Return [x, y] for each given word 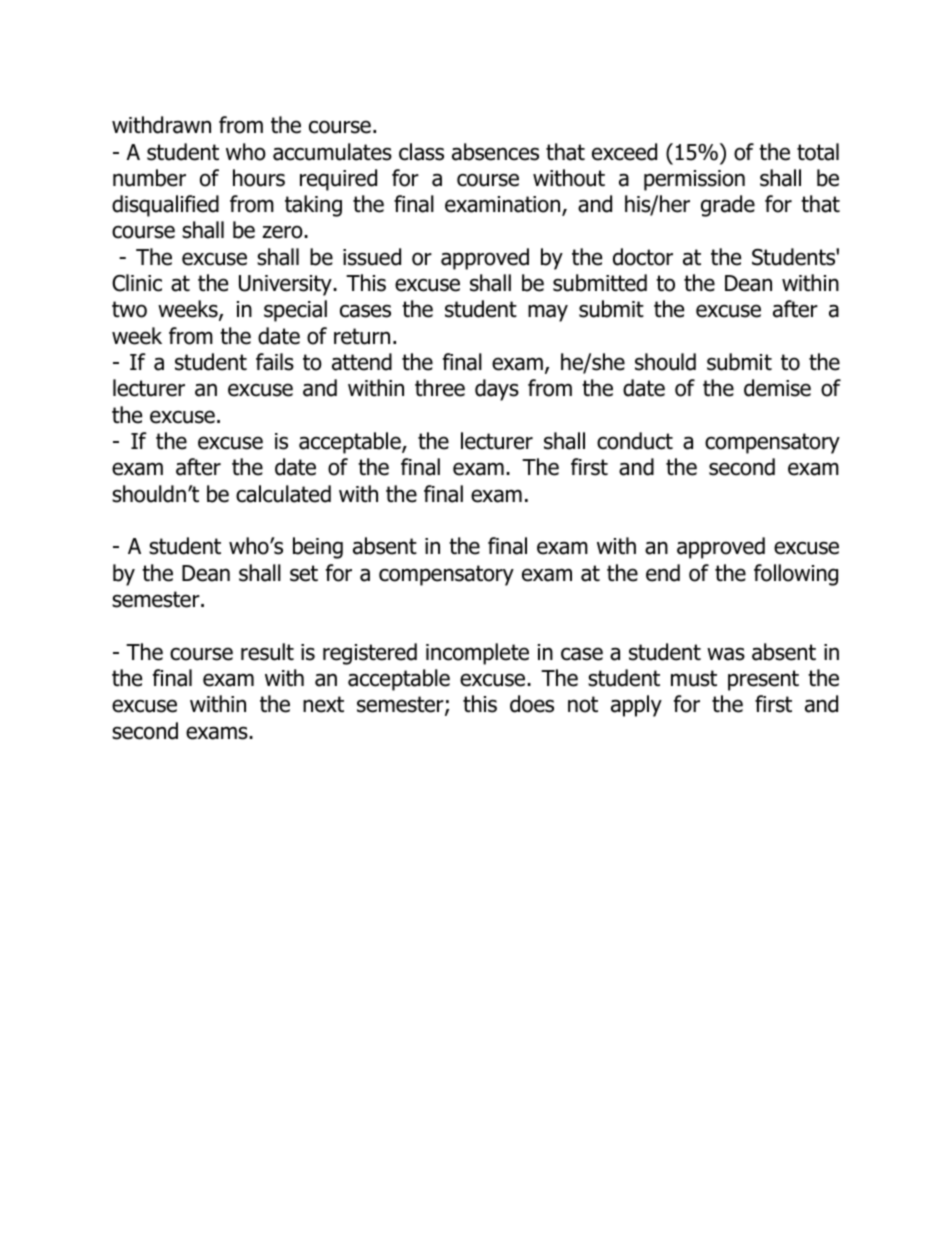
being [318, 548]
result [267, 652]
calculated [283, 494]
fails [275, 362]
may [548, 313]
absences [495, 152]
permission [694, 180]
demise [777, 388]
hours [259, 178]
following [796, 575]
